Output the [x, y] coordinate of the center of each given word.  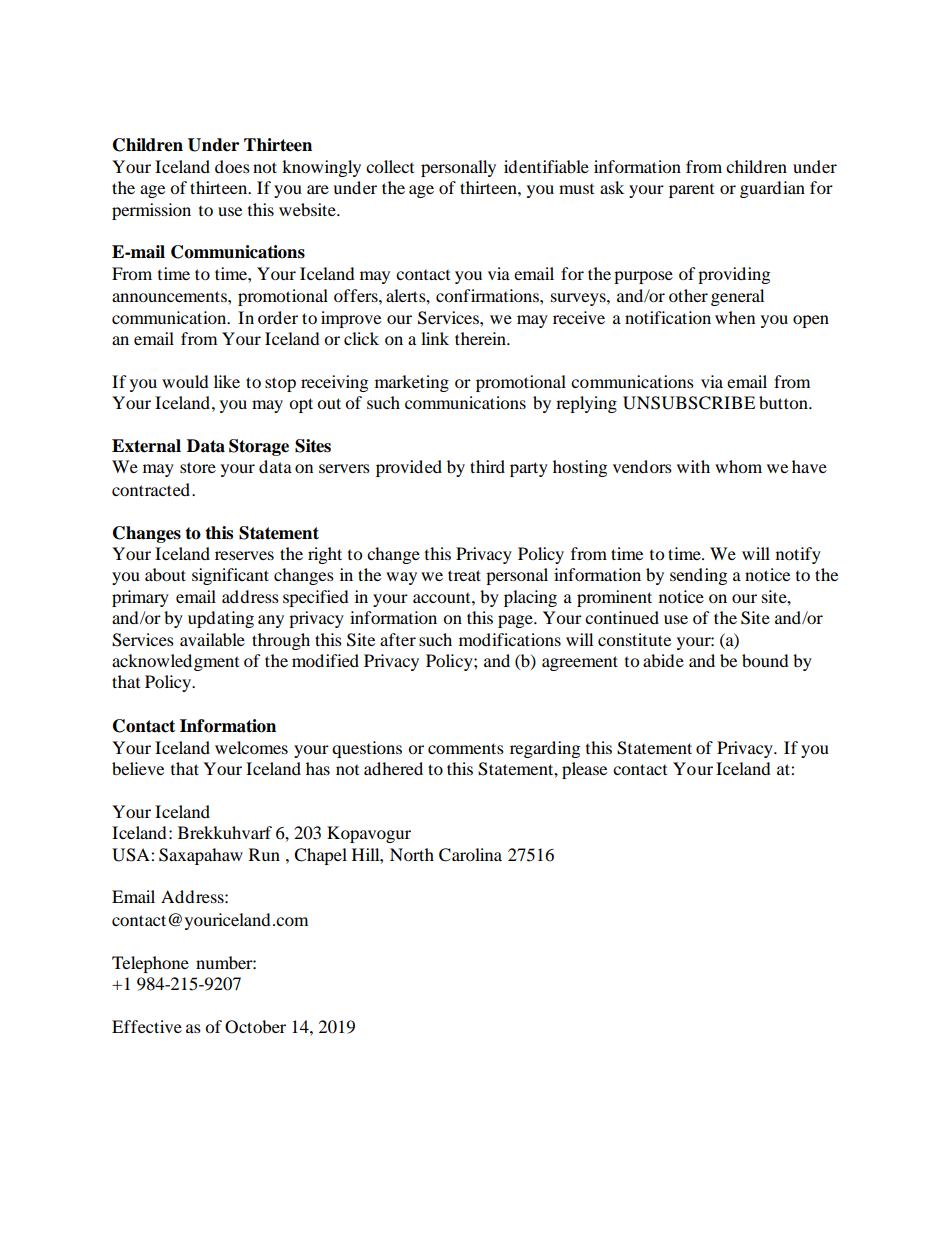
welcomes [251, 747]
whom [738, 466]
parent [691, 191]
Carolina [470, 855]
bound [765, 660]
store [198, 467]
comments [466, 748]
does [232, 166]
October [255, 1027]
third [487, 466]
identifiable [546, 166]
